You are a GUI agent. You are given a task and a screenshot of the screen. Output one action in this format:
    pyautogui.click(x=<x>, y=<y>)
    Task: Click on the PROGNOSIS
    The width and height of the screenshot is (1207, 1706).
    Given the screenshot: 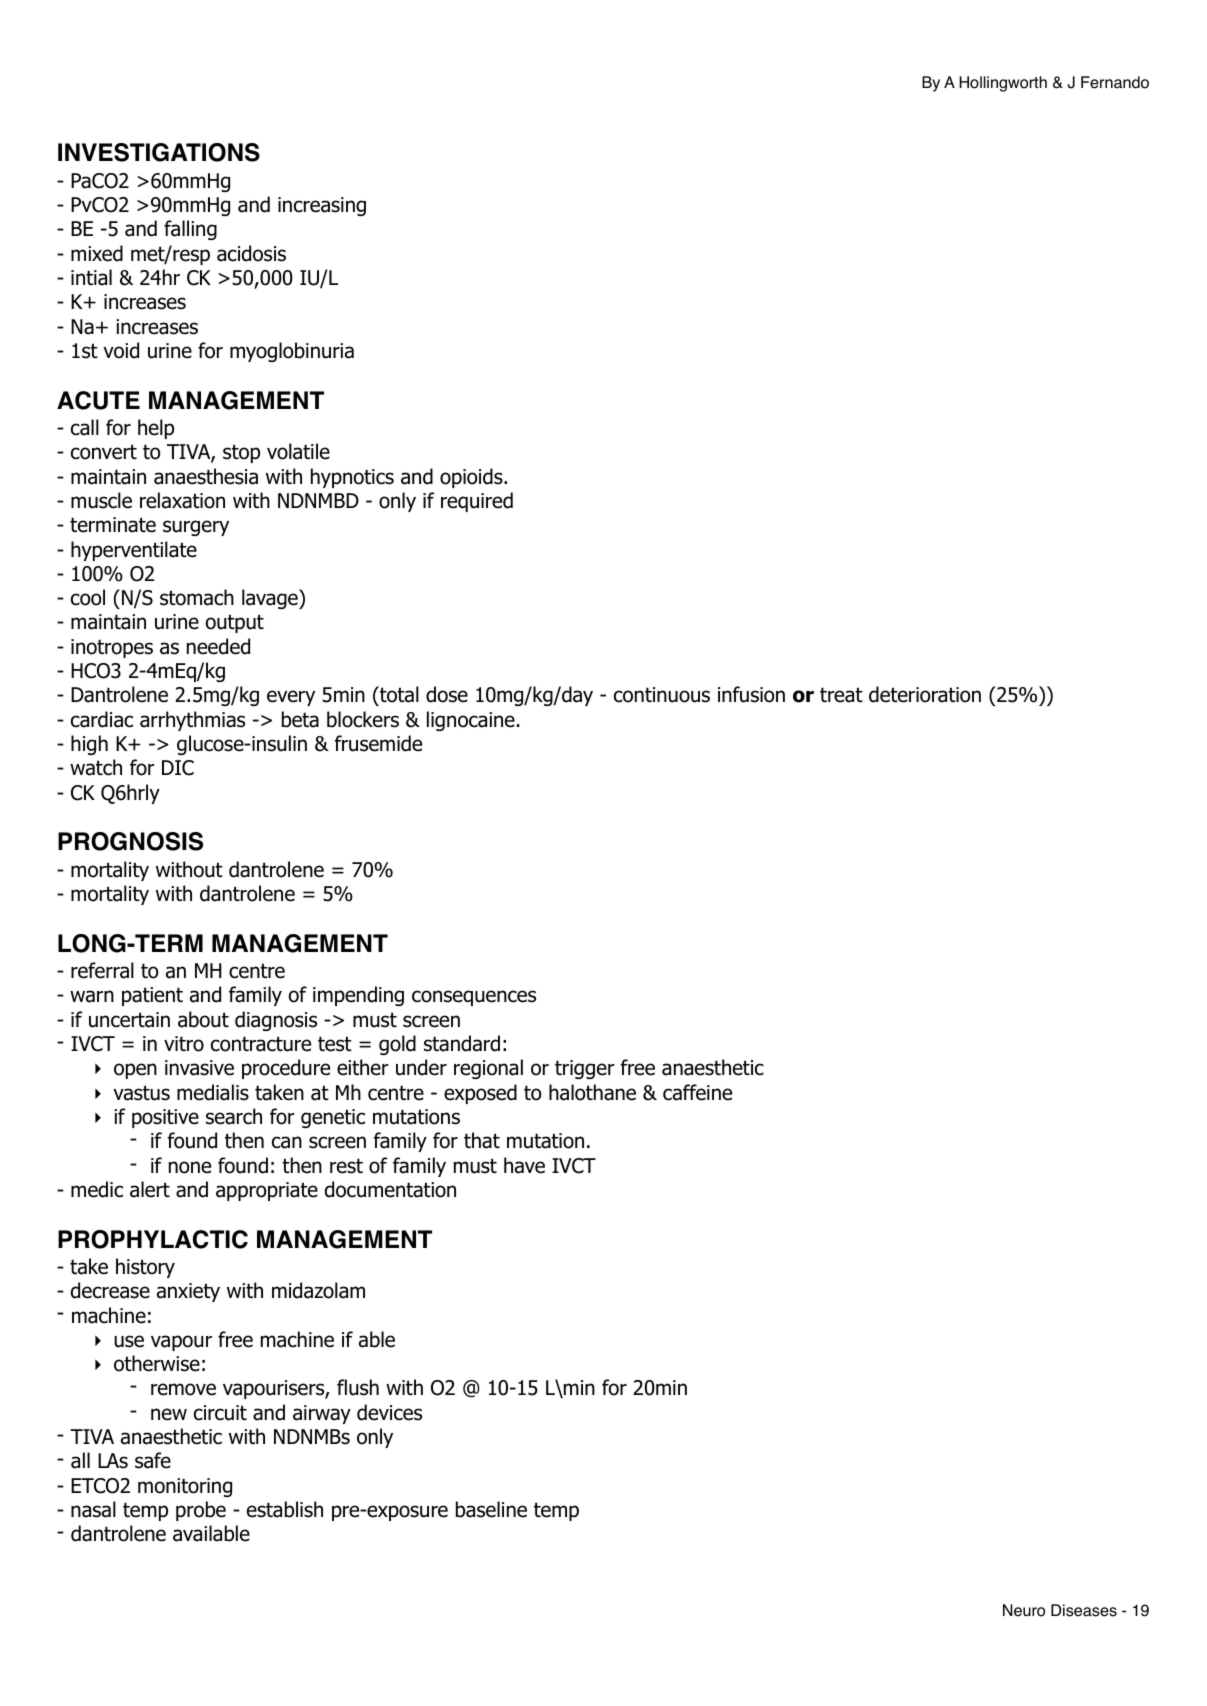 What is the action you would take?
    pyautogui.click(x=130, y=841)
